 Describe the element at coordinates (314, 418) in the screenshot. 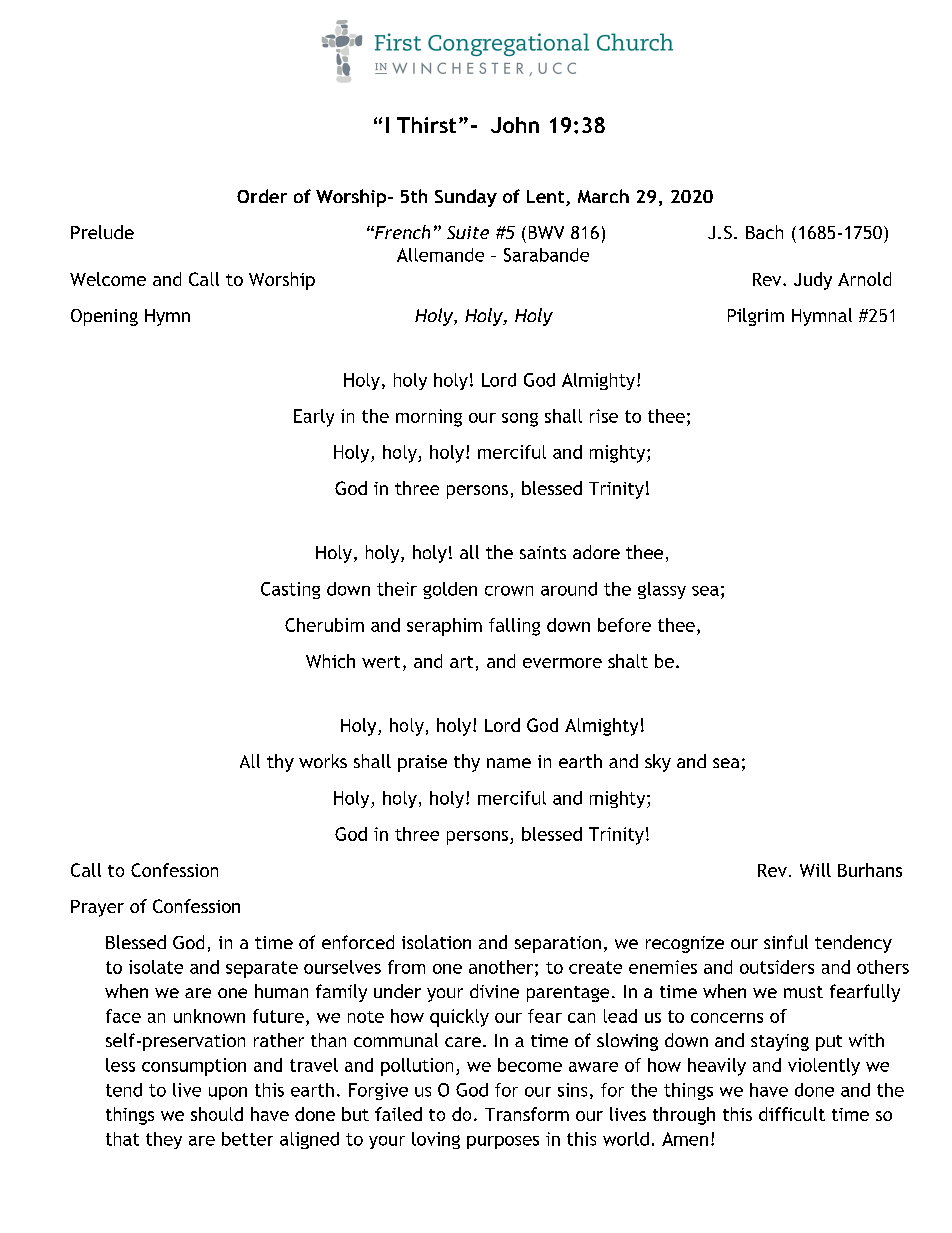

I see `Early` at that location.
